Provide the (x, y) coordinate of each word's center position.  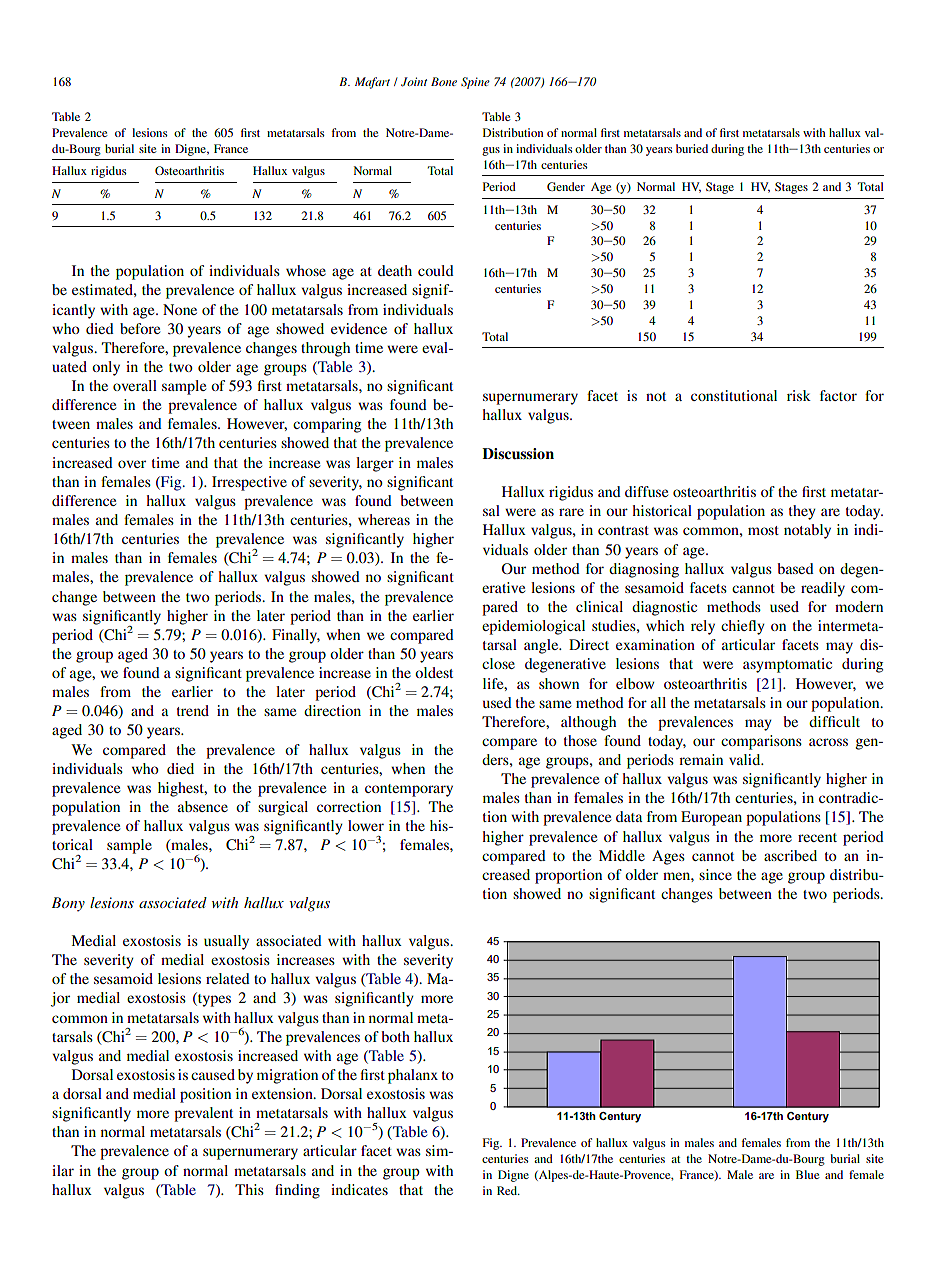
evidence (359, 328)
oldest (434, 672)
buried (692, 148)
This (249, 1189)
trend (193, 710)
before (140, 328)
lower (366, 825)
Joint (414, 82)
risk (799, 395)
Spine (475, 83)
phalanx (413, 1076)
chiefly (743, 627)
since (715, 874)
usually (226, 942)
